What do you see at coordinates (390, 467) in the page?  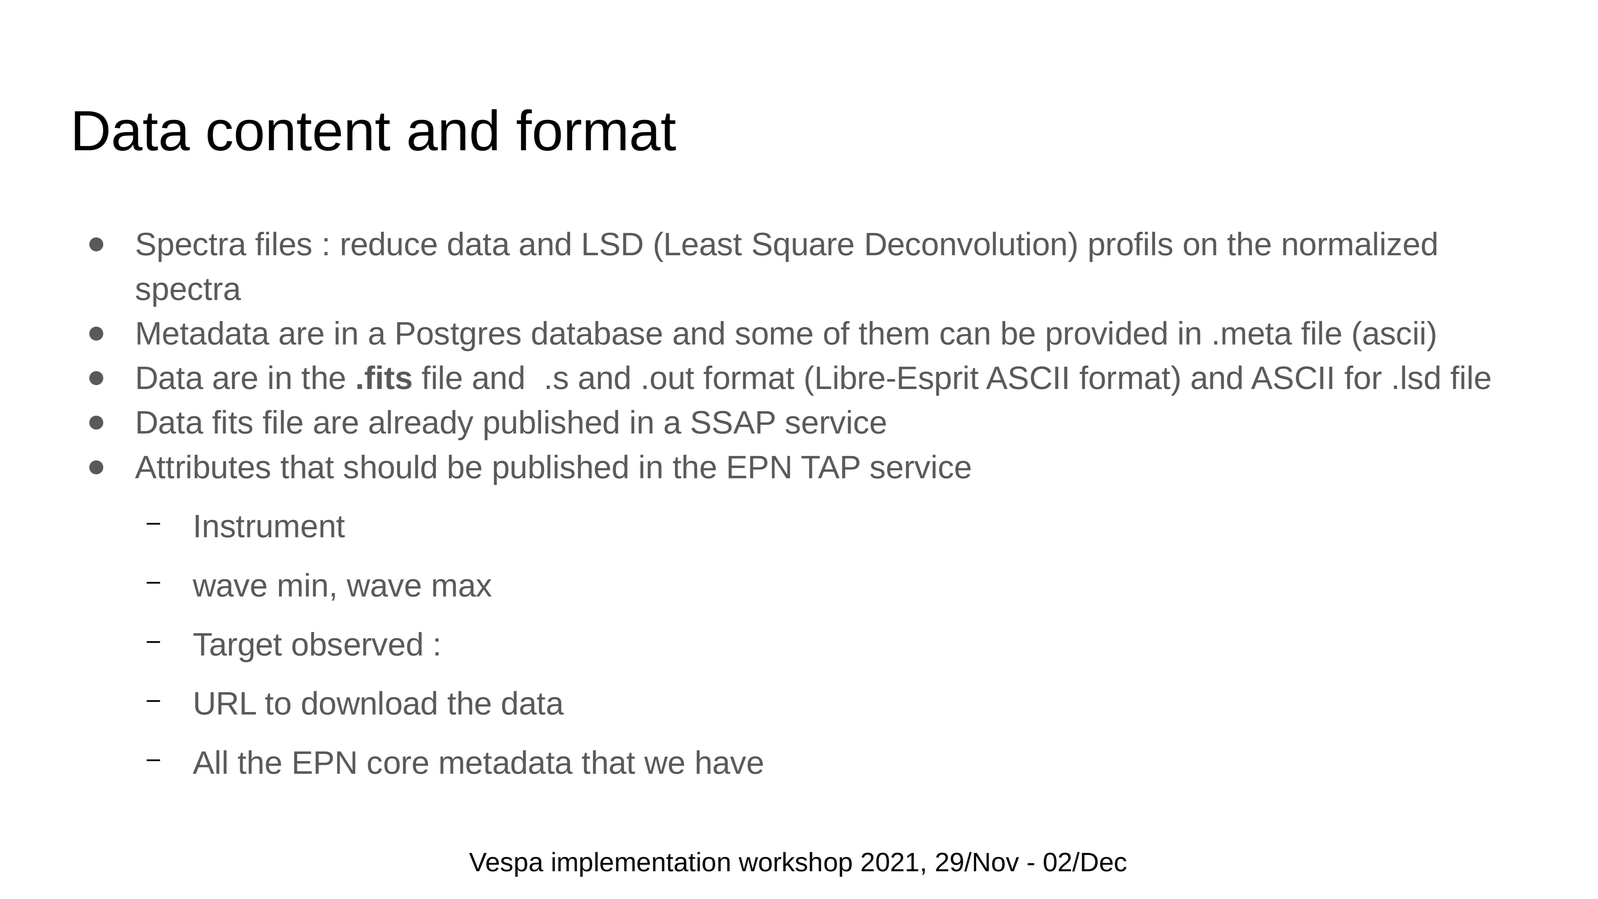 I see `should` at bounding box center [390, 467].
